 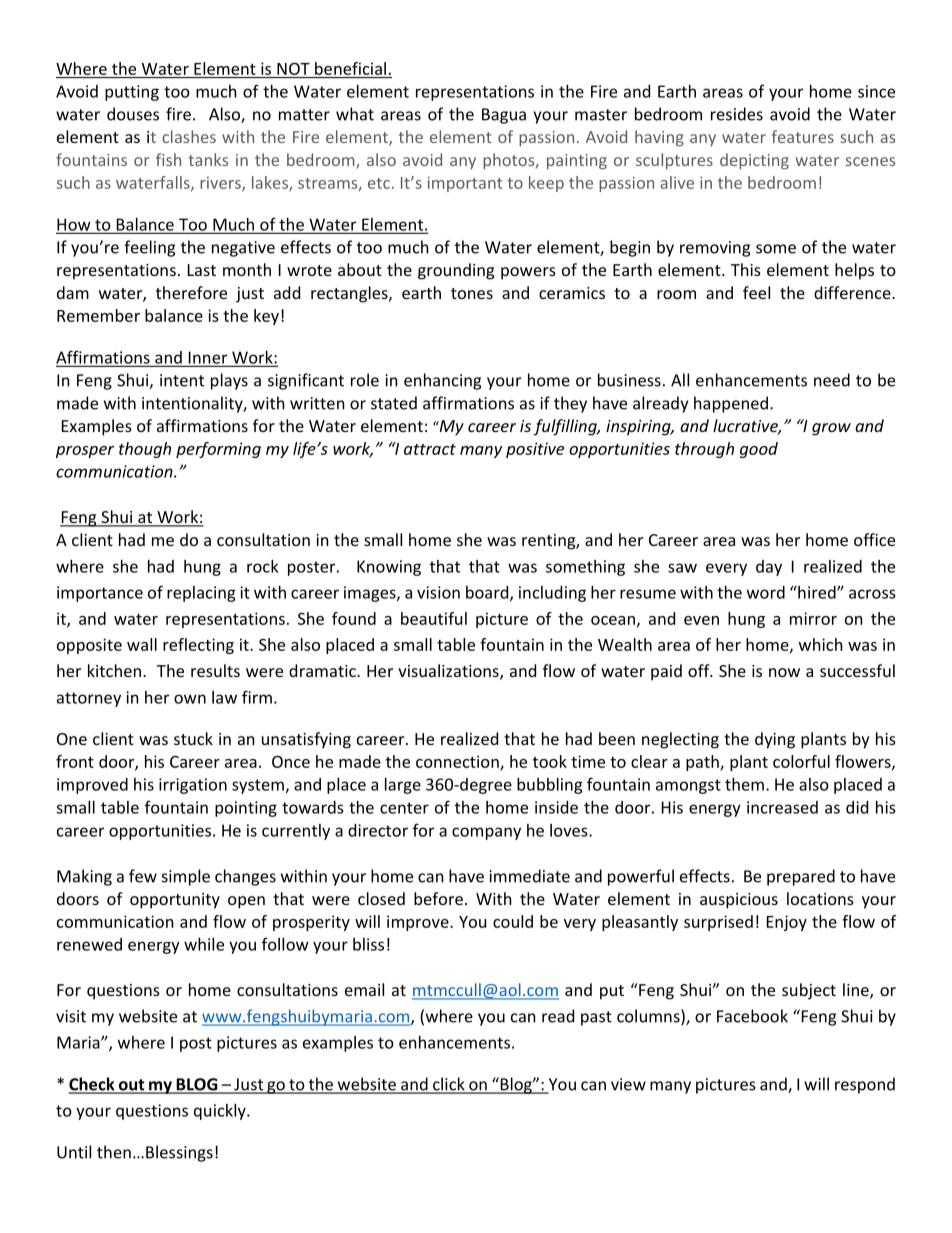 I want to click on word, so click(x=766, y=592).
